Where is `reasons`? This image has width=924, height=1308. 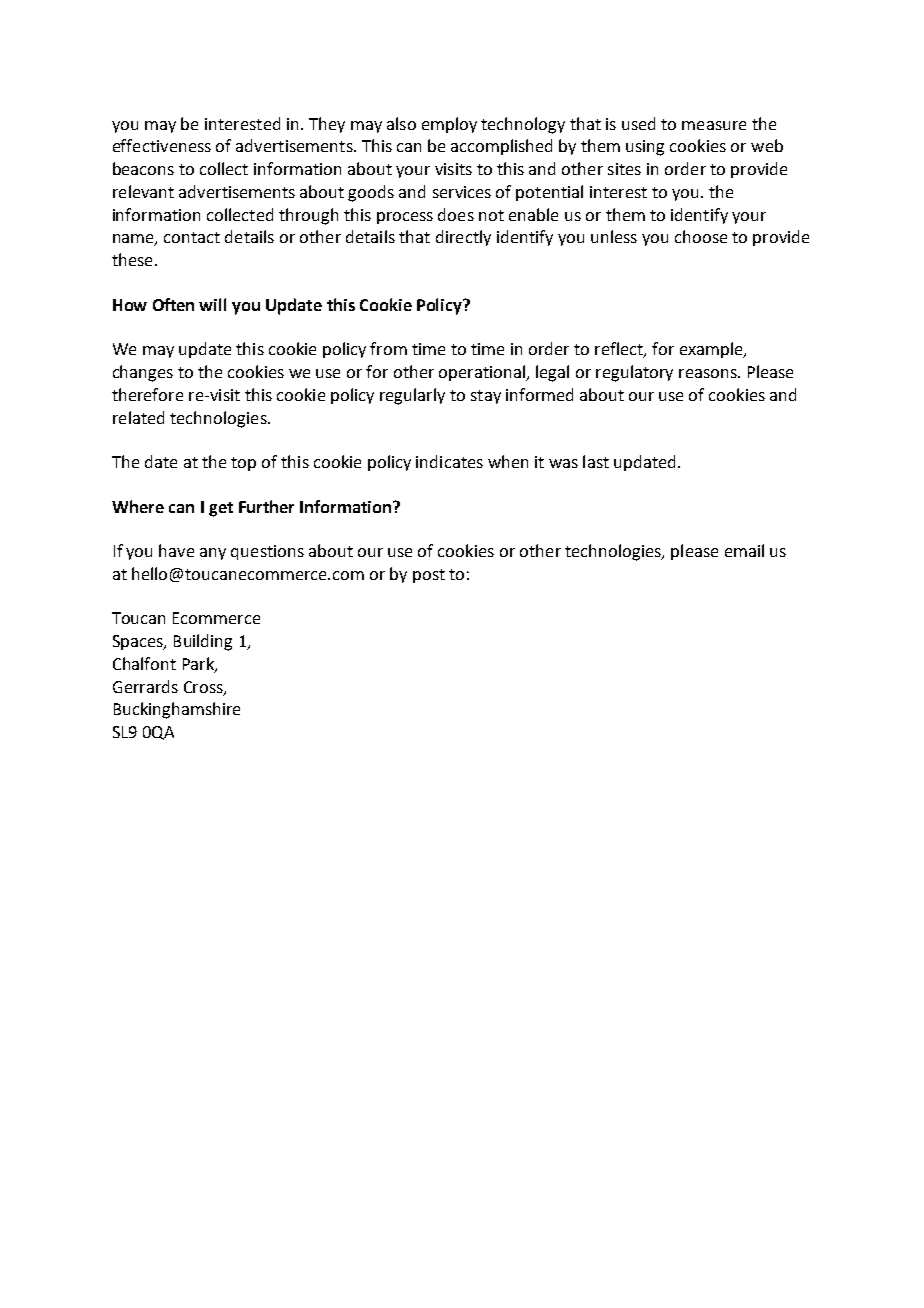
reasons is located at coordinates (709, 373).
